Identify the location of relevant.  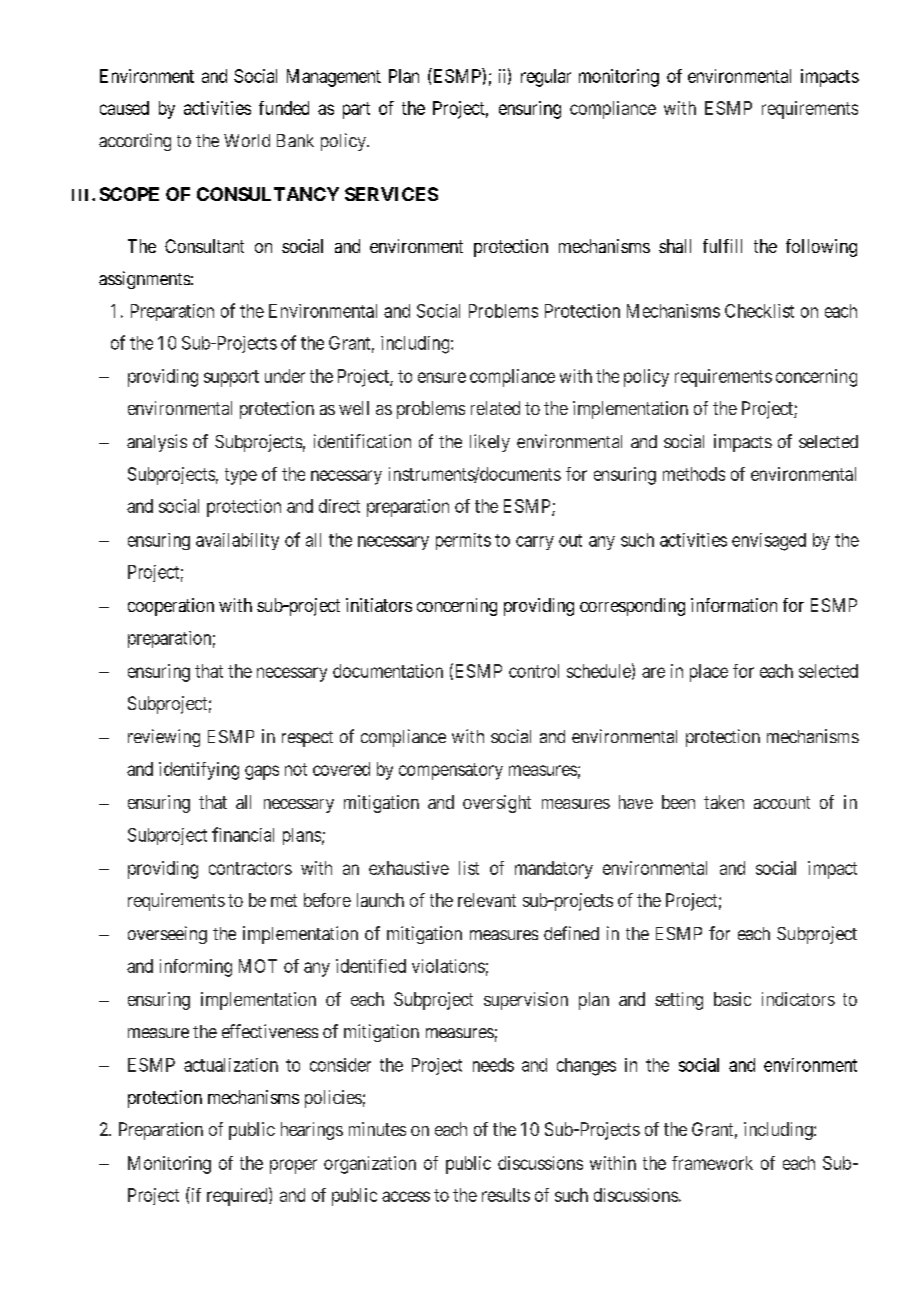
(487, 900).
